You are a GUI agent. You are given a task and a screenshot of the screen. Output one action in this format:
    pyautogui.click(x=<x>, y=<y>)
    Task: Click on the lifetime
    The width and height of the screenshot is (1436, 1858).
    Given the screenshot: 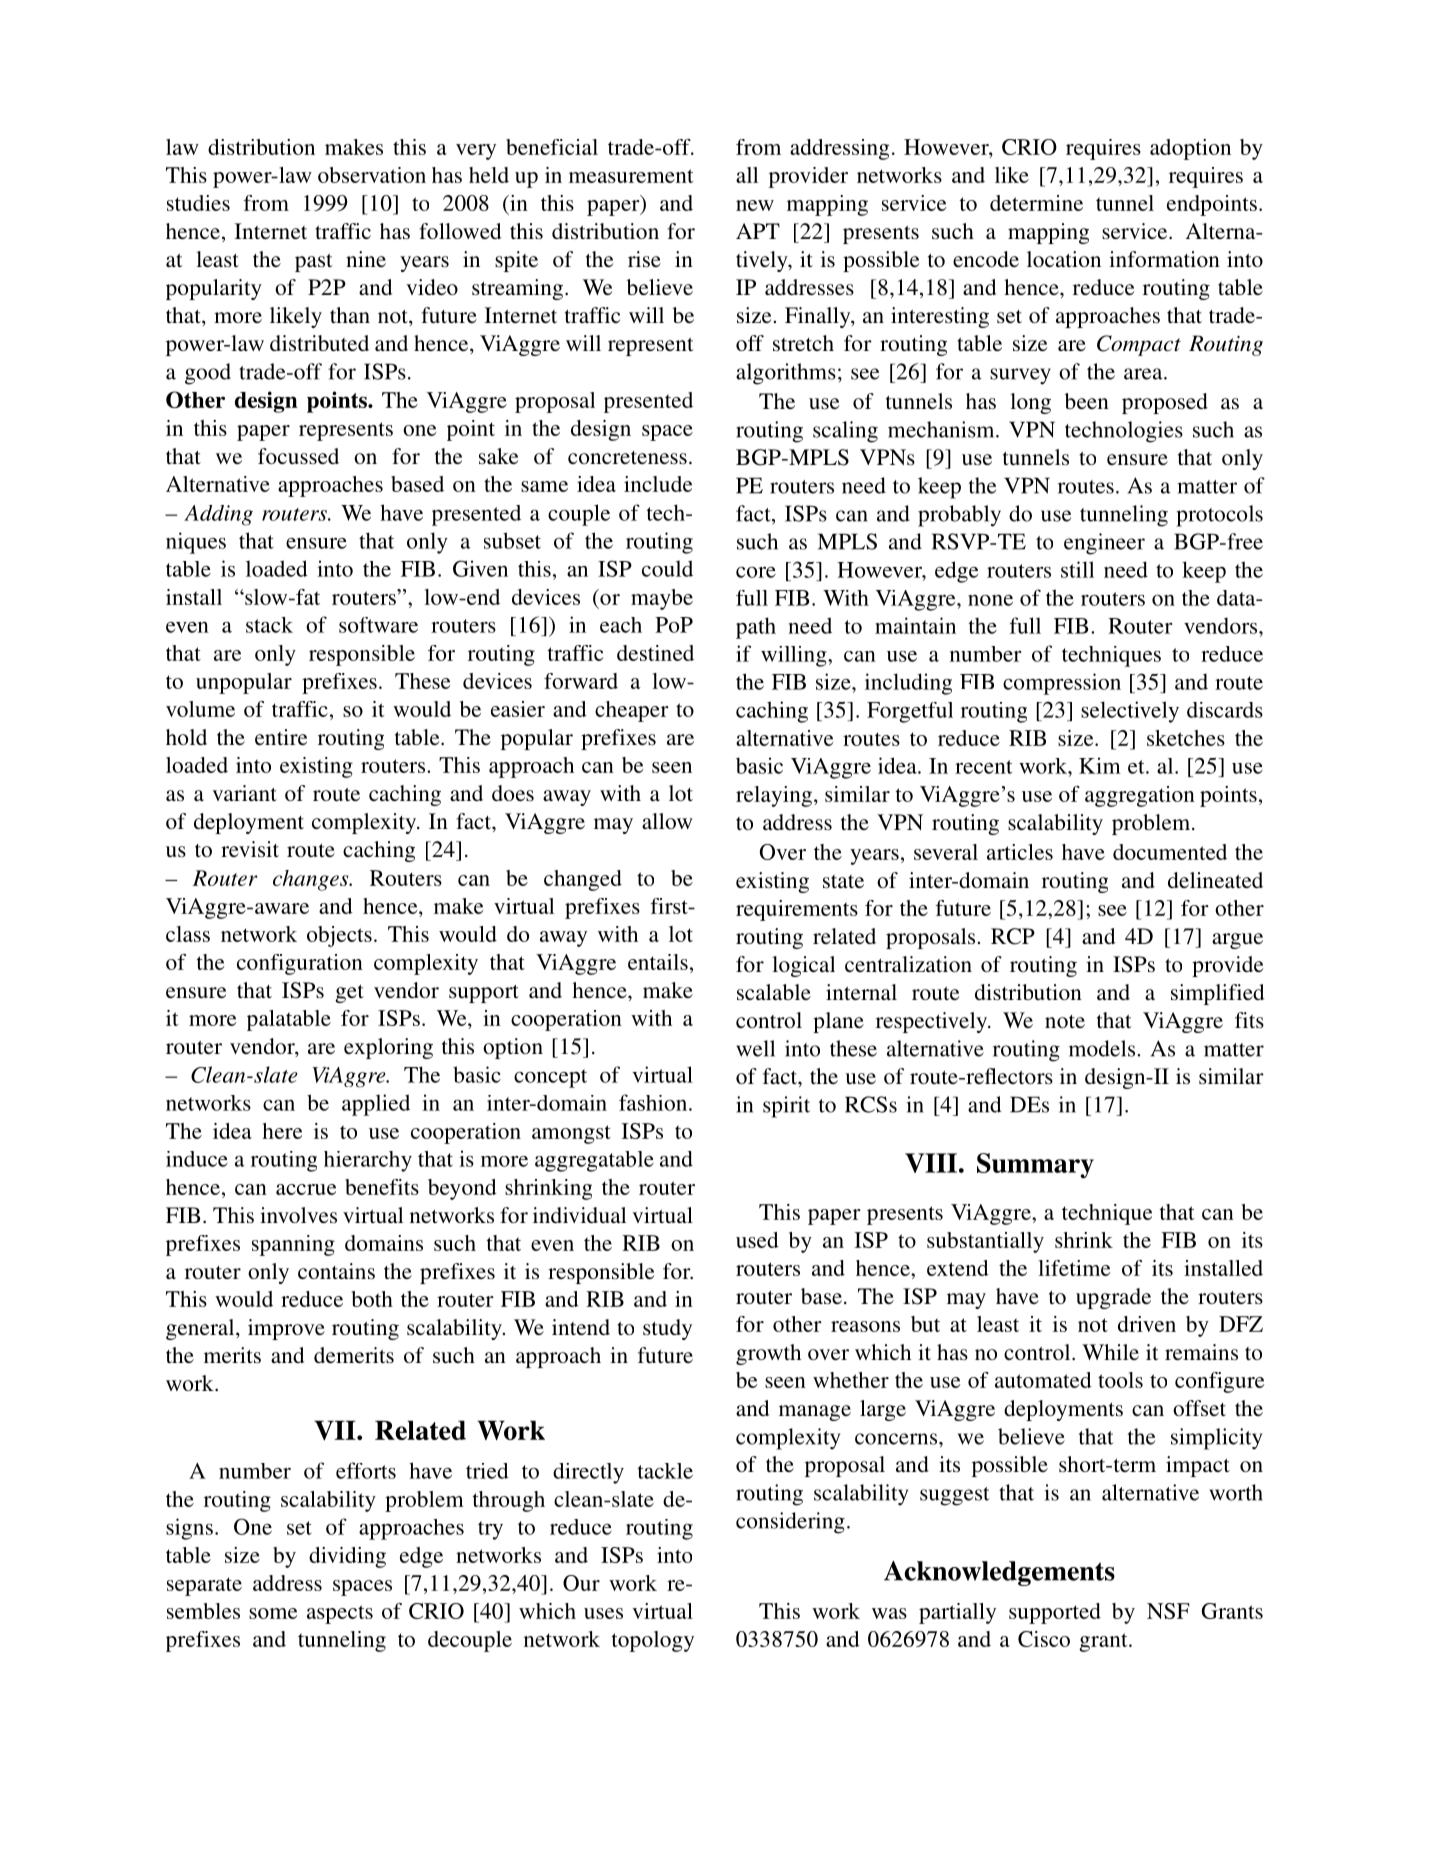 What is the action you would take?
    pyautogui.click(x=1074, y=1268)
